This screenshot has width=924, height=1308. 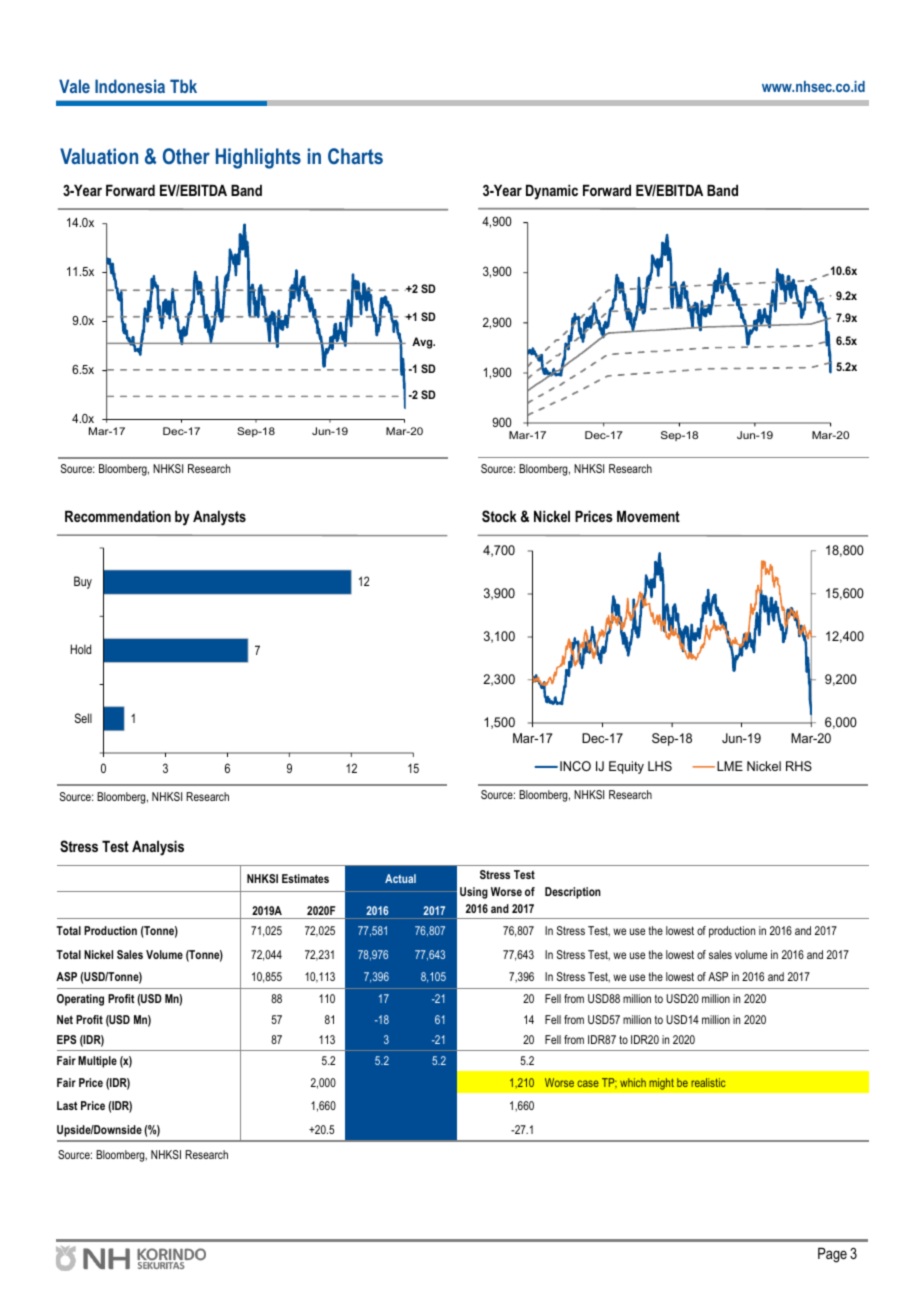 What do you see at coordinates (81, 649) in the screenshot?
I see `Hold` at bounding box center [81, 649].
